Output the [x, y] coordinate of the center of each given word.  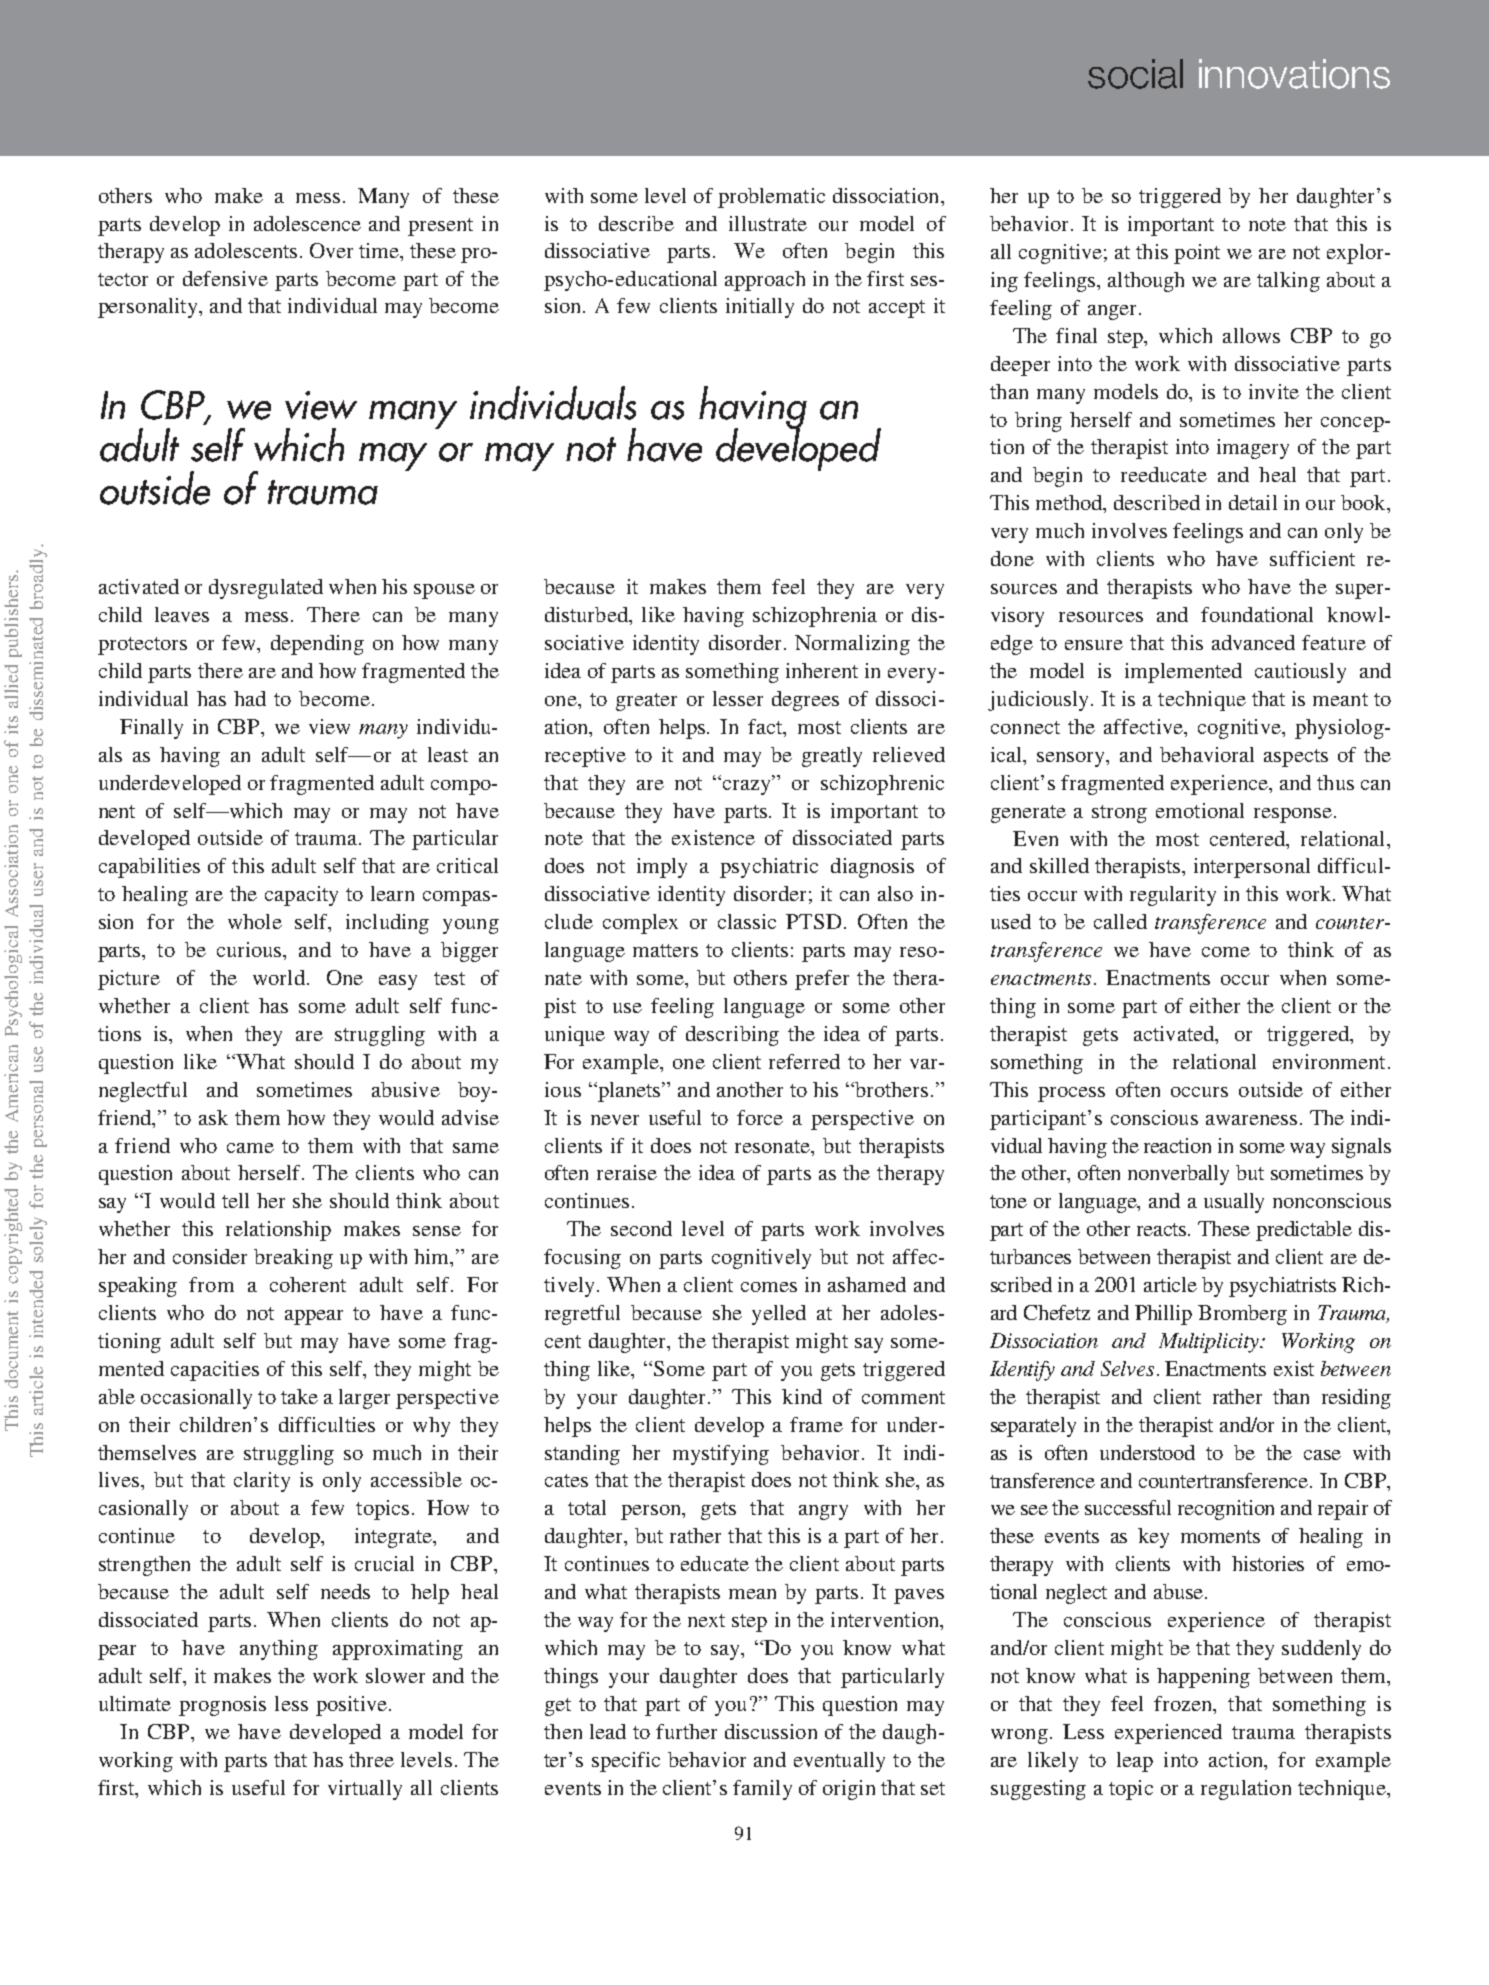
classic [747, 921]
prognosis [222, 1706]
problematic [771, 198]
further [686, 1731]
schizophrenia [815, 617]
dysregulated [266, 589]
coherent [308, 1284]
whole [255, 921]
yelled [779, 1315]
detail [1253, 502]
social [1135, 74]
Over [331, 250]
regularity [1173, 896]
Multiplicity [1210, 1343]
